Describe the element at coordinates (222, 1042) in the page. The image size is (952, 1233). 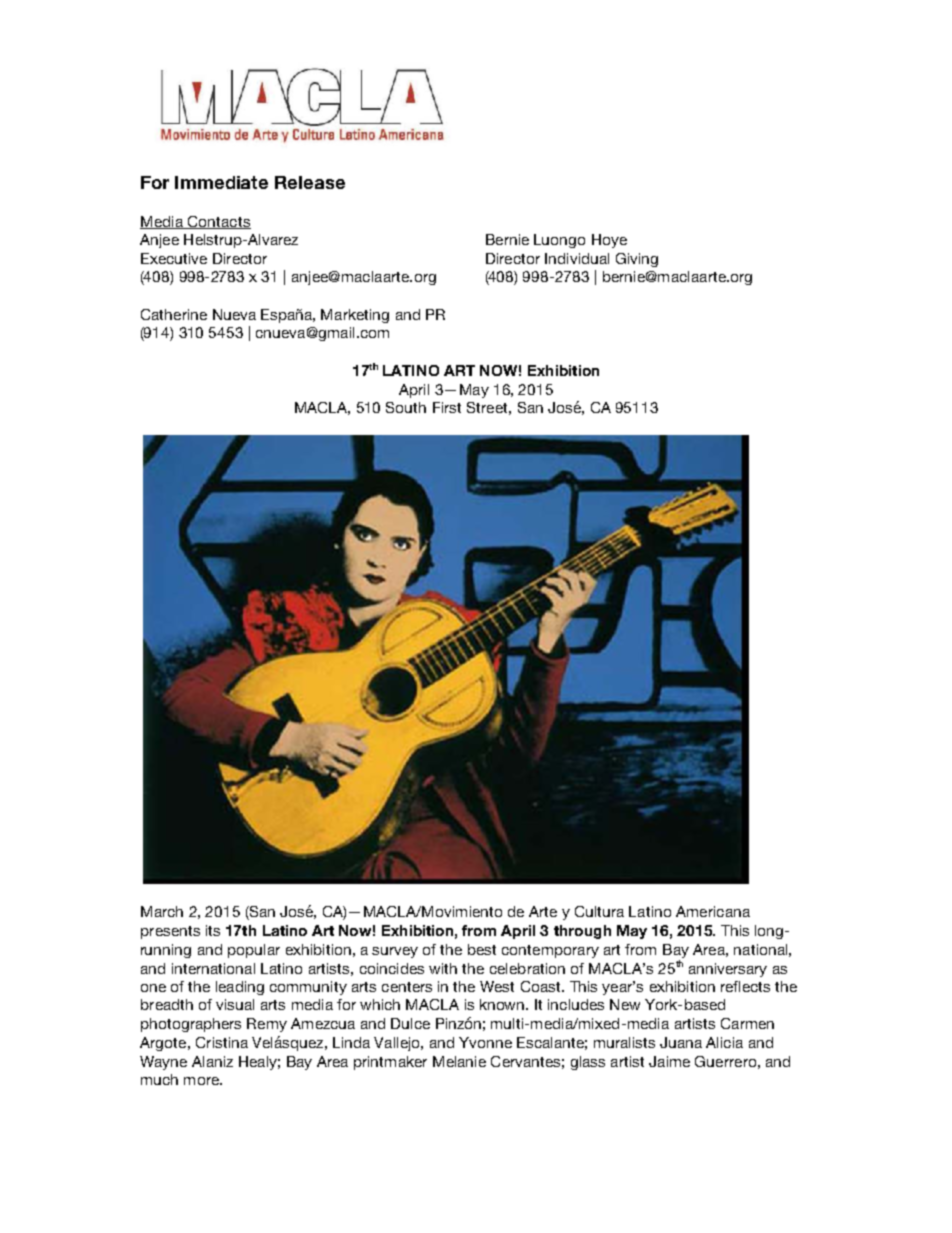
I see `Cristina` at that location.
